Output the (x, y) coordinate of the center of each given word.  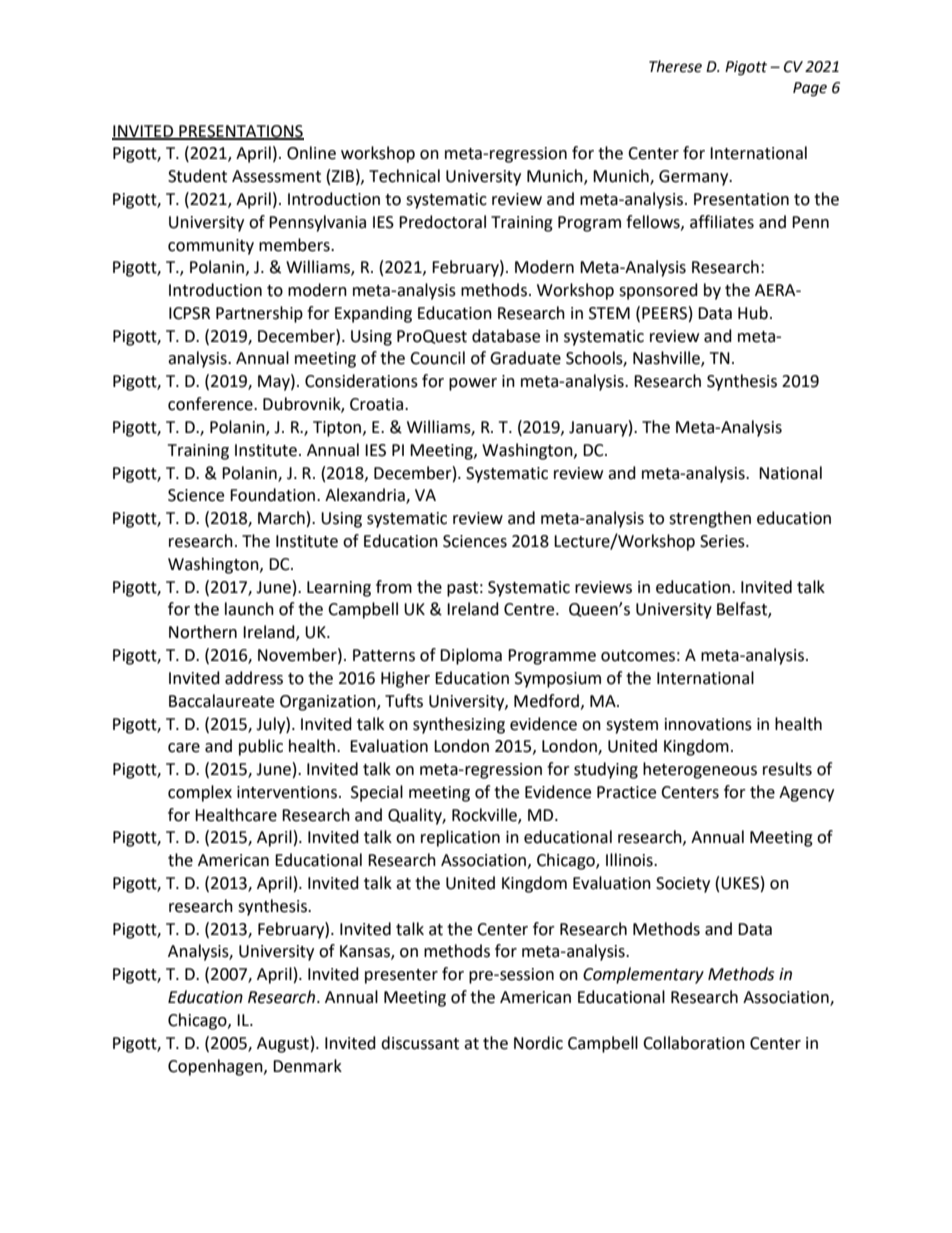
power (473, 384)
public (261, 747)
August (283, 1045)
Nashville (667, 359)
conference (211, 404)
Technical (404, 176)
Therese (675, 66)
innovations (708, 724)
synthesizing (459, 725)
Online (311, 153)
